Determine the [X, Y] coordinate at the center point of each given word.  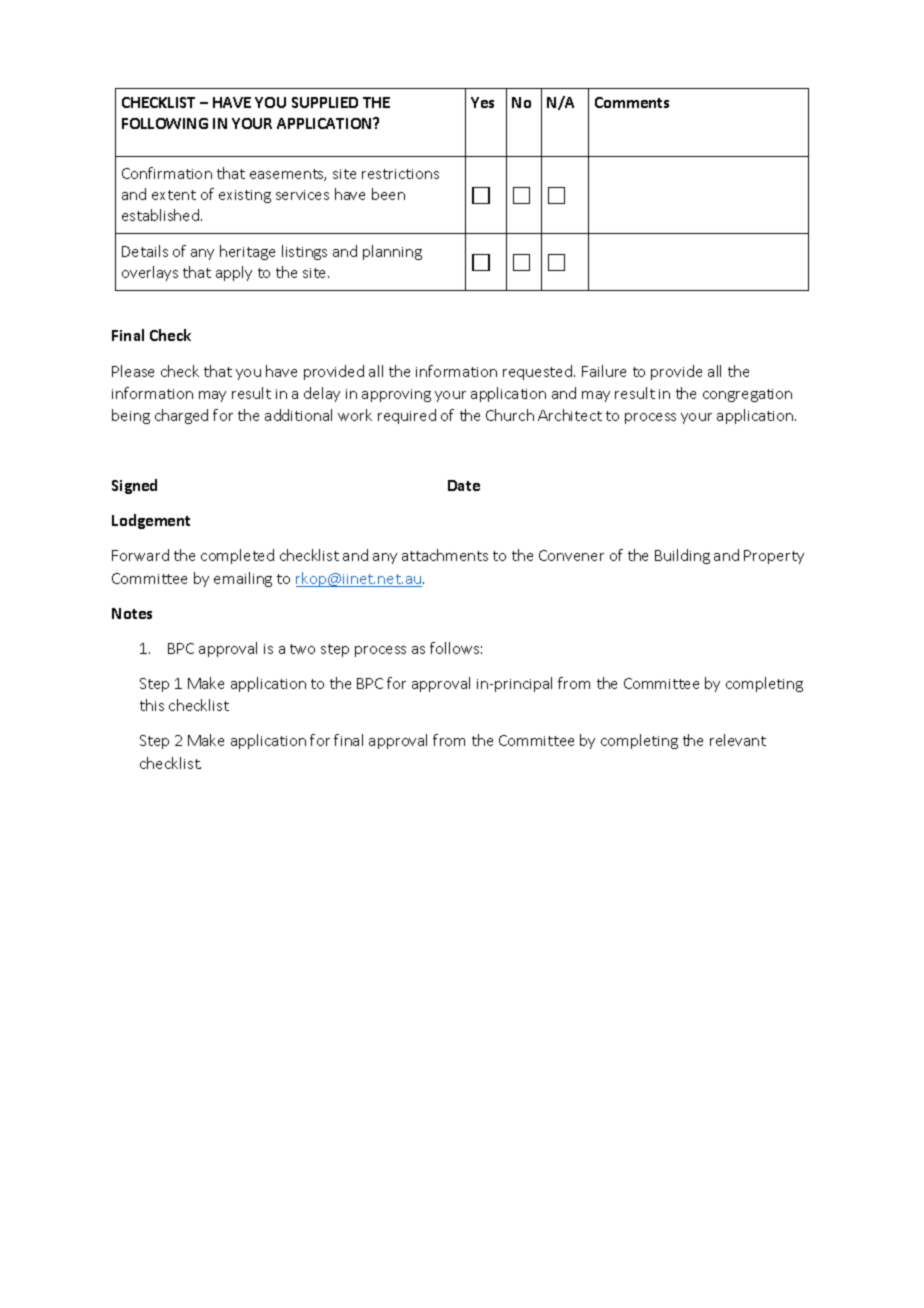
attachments [445, 555]
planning [392, 252]
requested [537, 372]
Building [682, 556]
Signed [134, 486]
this [152, 705]
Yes [482, 102]
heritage [247, 252]
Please [133, 371]
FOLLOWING [165, 123]
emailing [243, 579]
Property [774, 557]
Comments [632, 102]
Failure [604, 371]
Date [464, 485]
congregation [747, 395]
